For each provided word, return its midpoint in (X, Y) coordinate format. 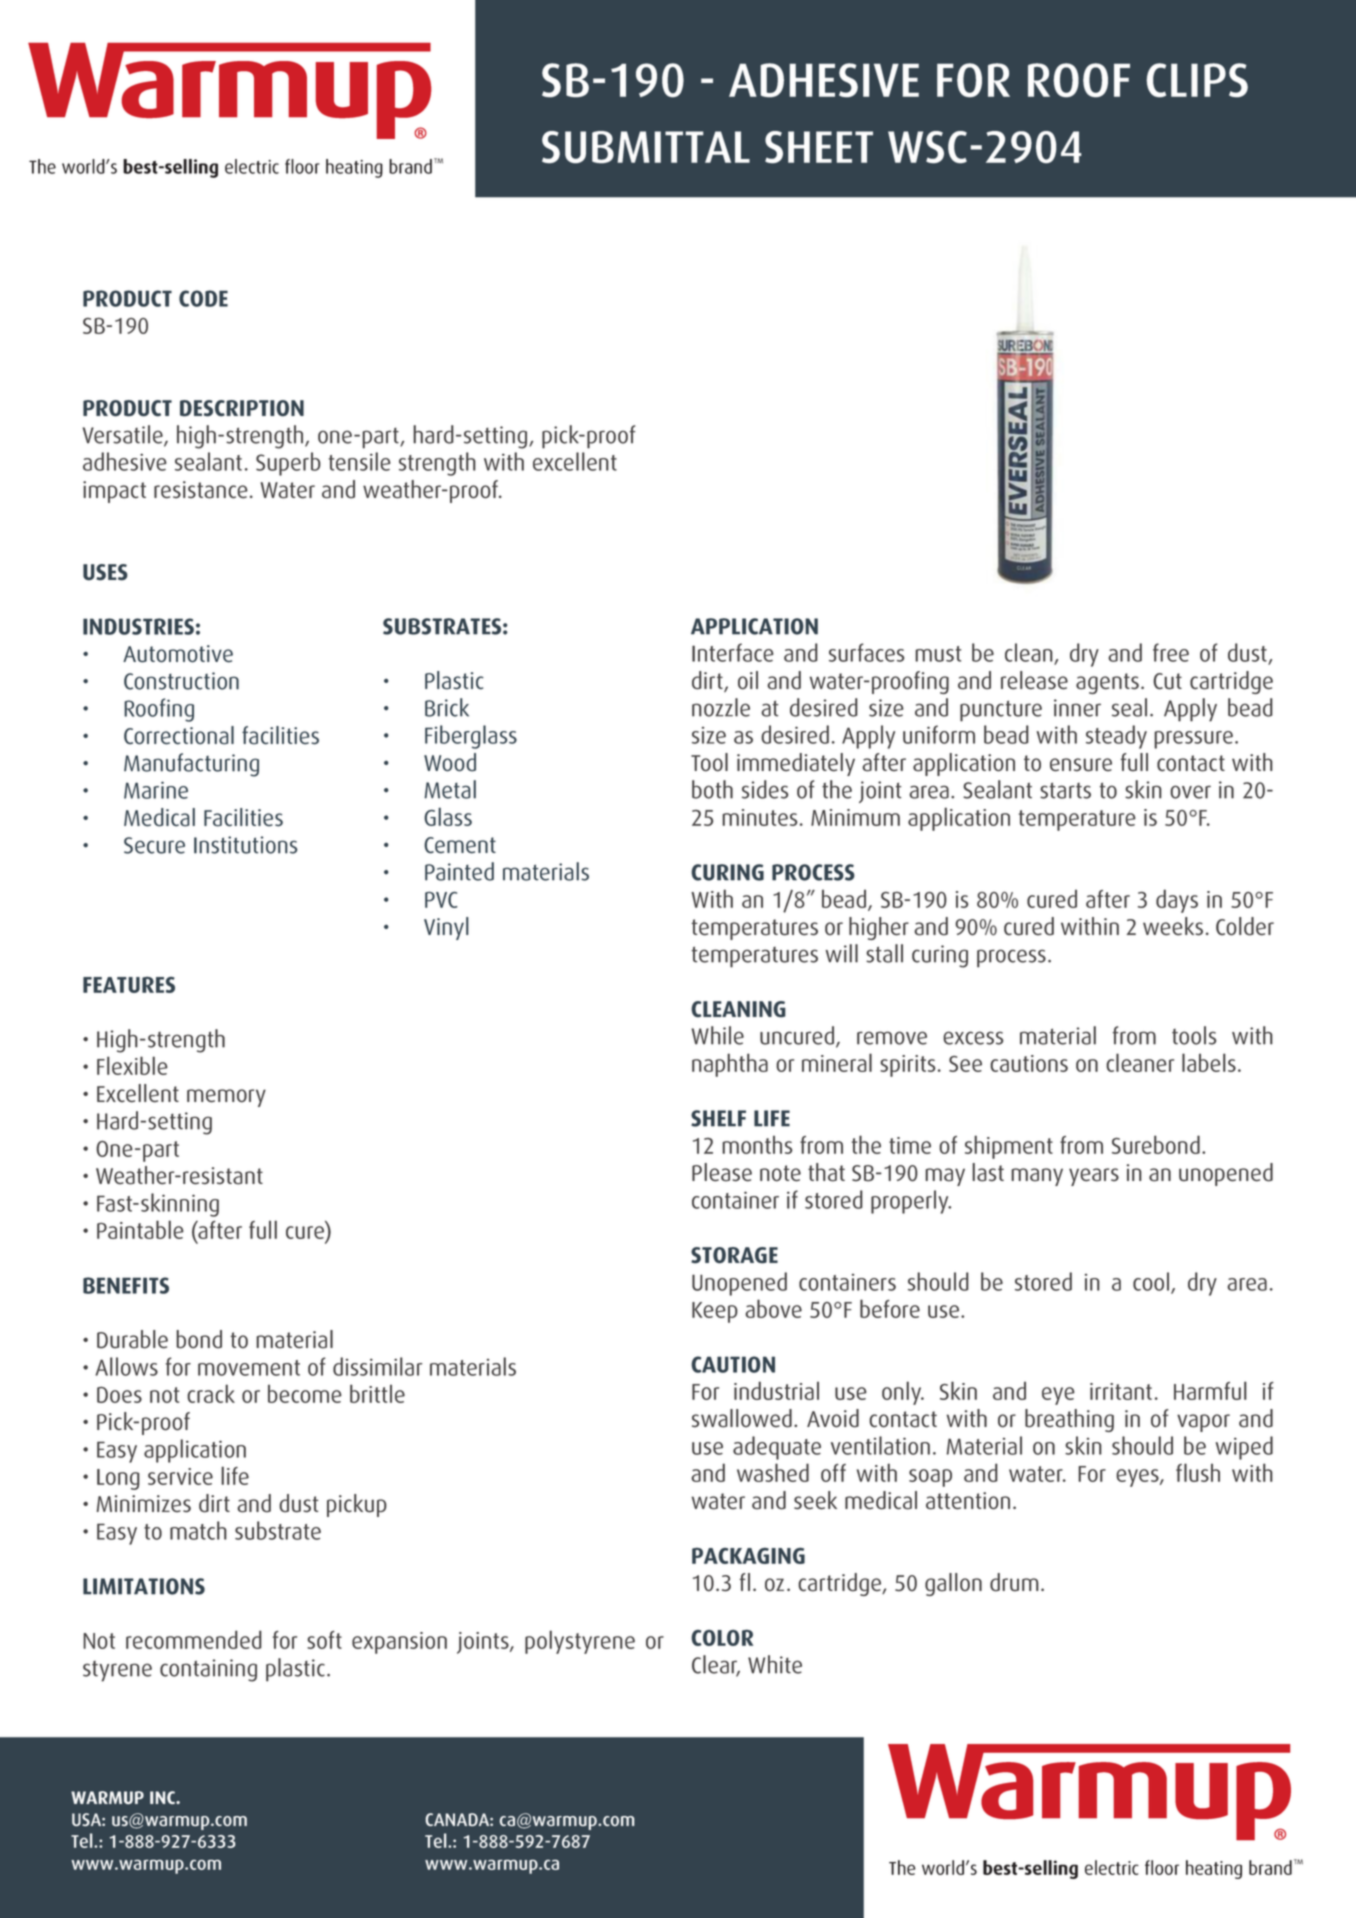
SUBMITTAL (646, 147)
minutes (760, 817)
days (1177, 901)
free (1171, 652)
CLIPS (1197, 80)
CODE (203, 298)
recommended (194, 1639)
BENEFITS (126, 1285)
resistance (201, 490)
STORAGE (734, 1255)
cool (1152, 1282)
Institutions (246, 845)
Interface (732, 652)
